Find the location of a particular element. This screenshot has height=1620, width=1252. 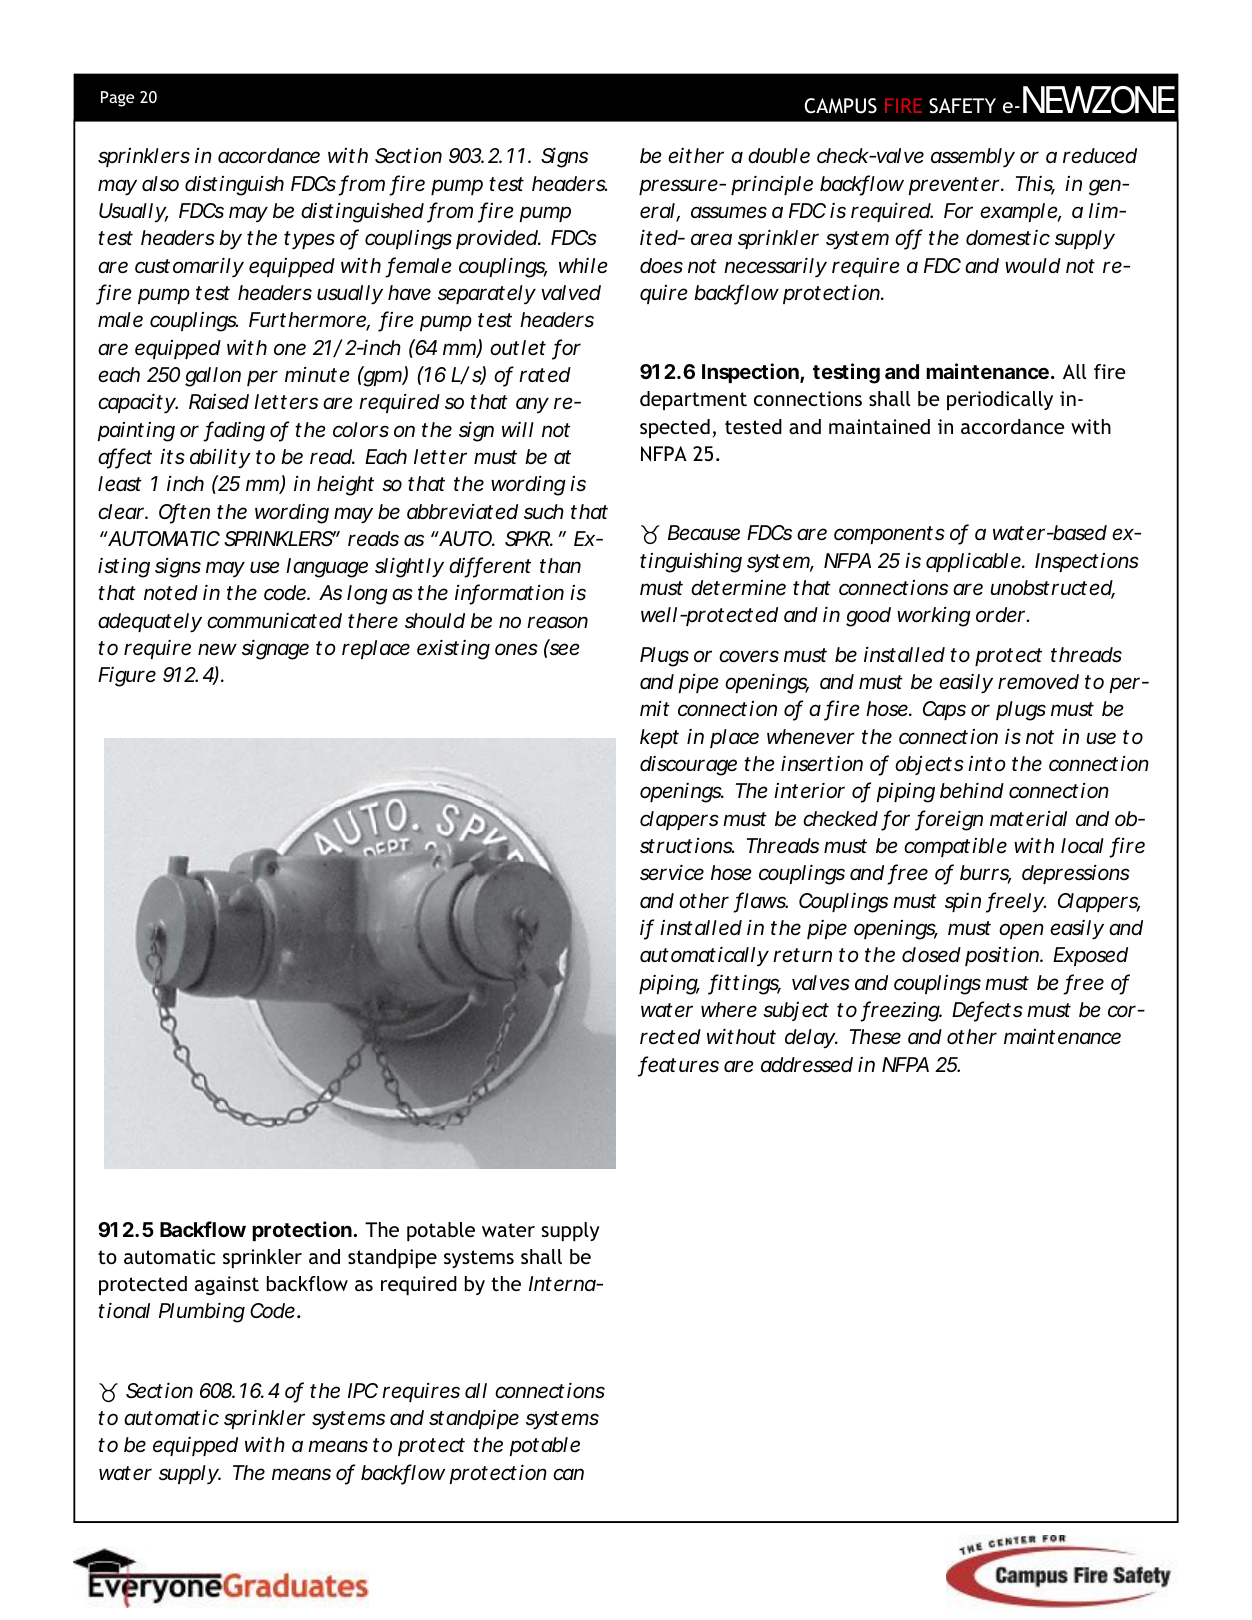

Defects is located at coordinates (987, 1010).
